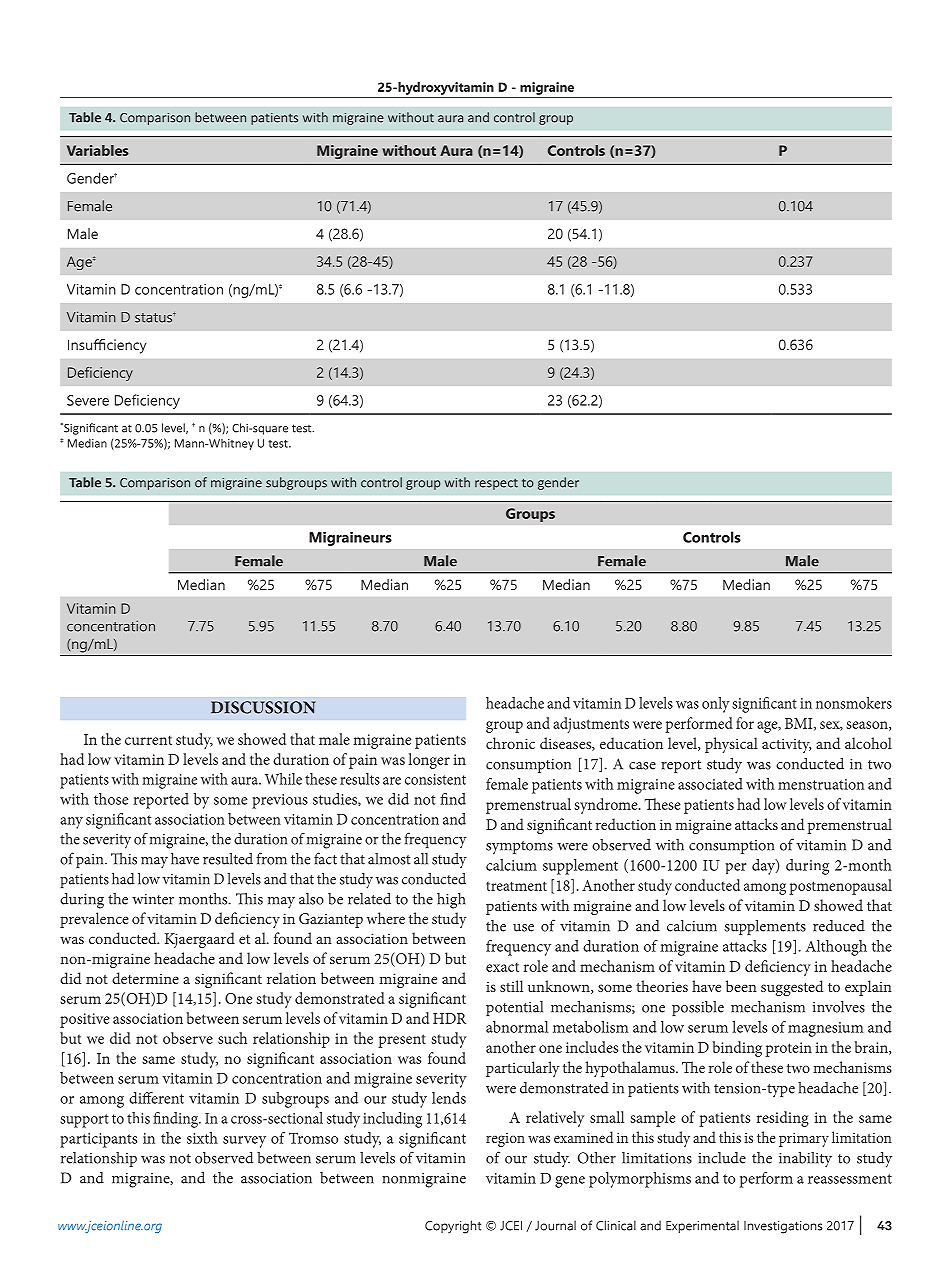 Image resolution: width=952 pixels, height=1276 pixels. I want to click on respect, so click(496, 484).
